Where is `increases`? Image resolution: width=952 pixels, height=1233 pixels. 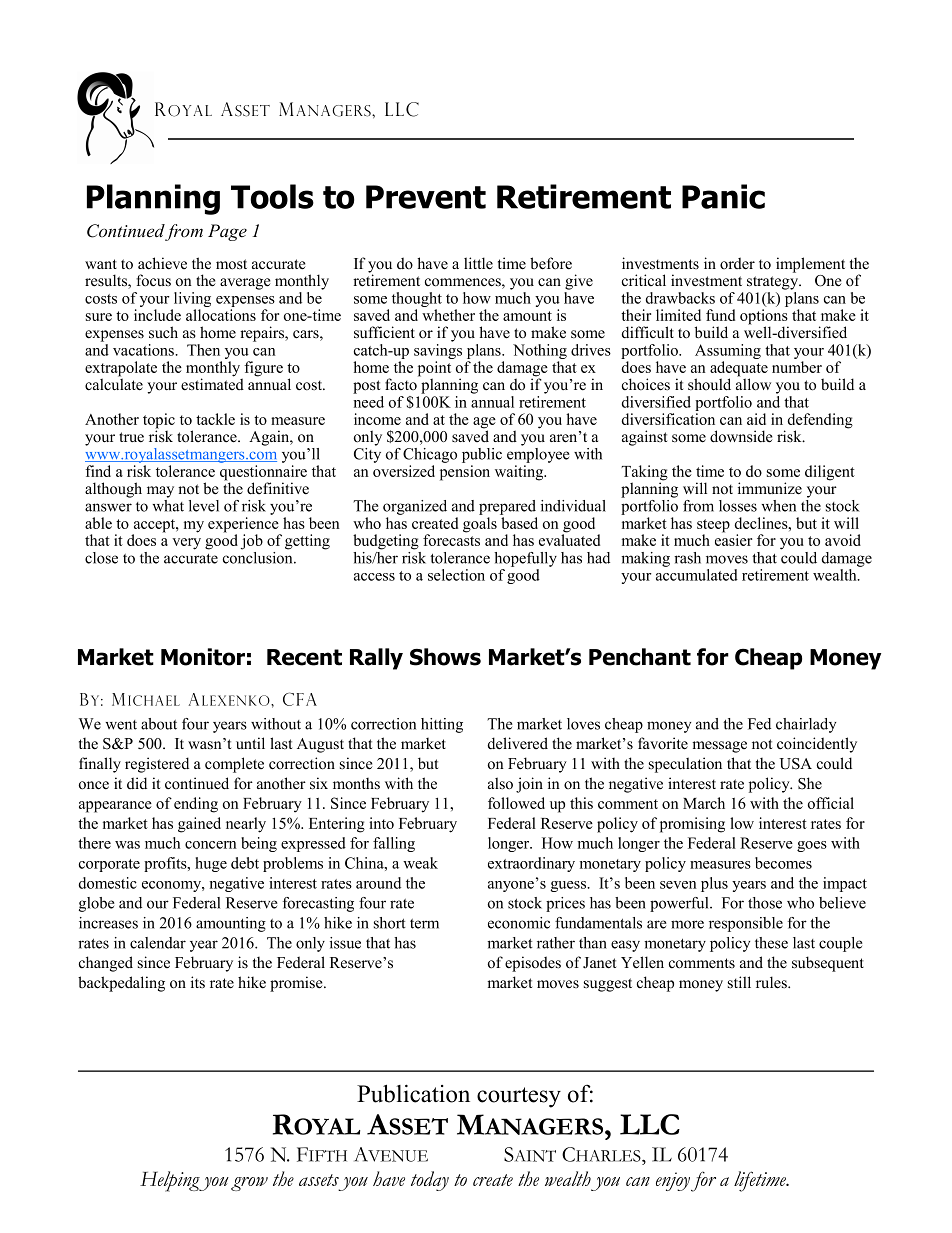 increases is located at coordinates (108, 923).
